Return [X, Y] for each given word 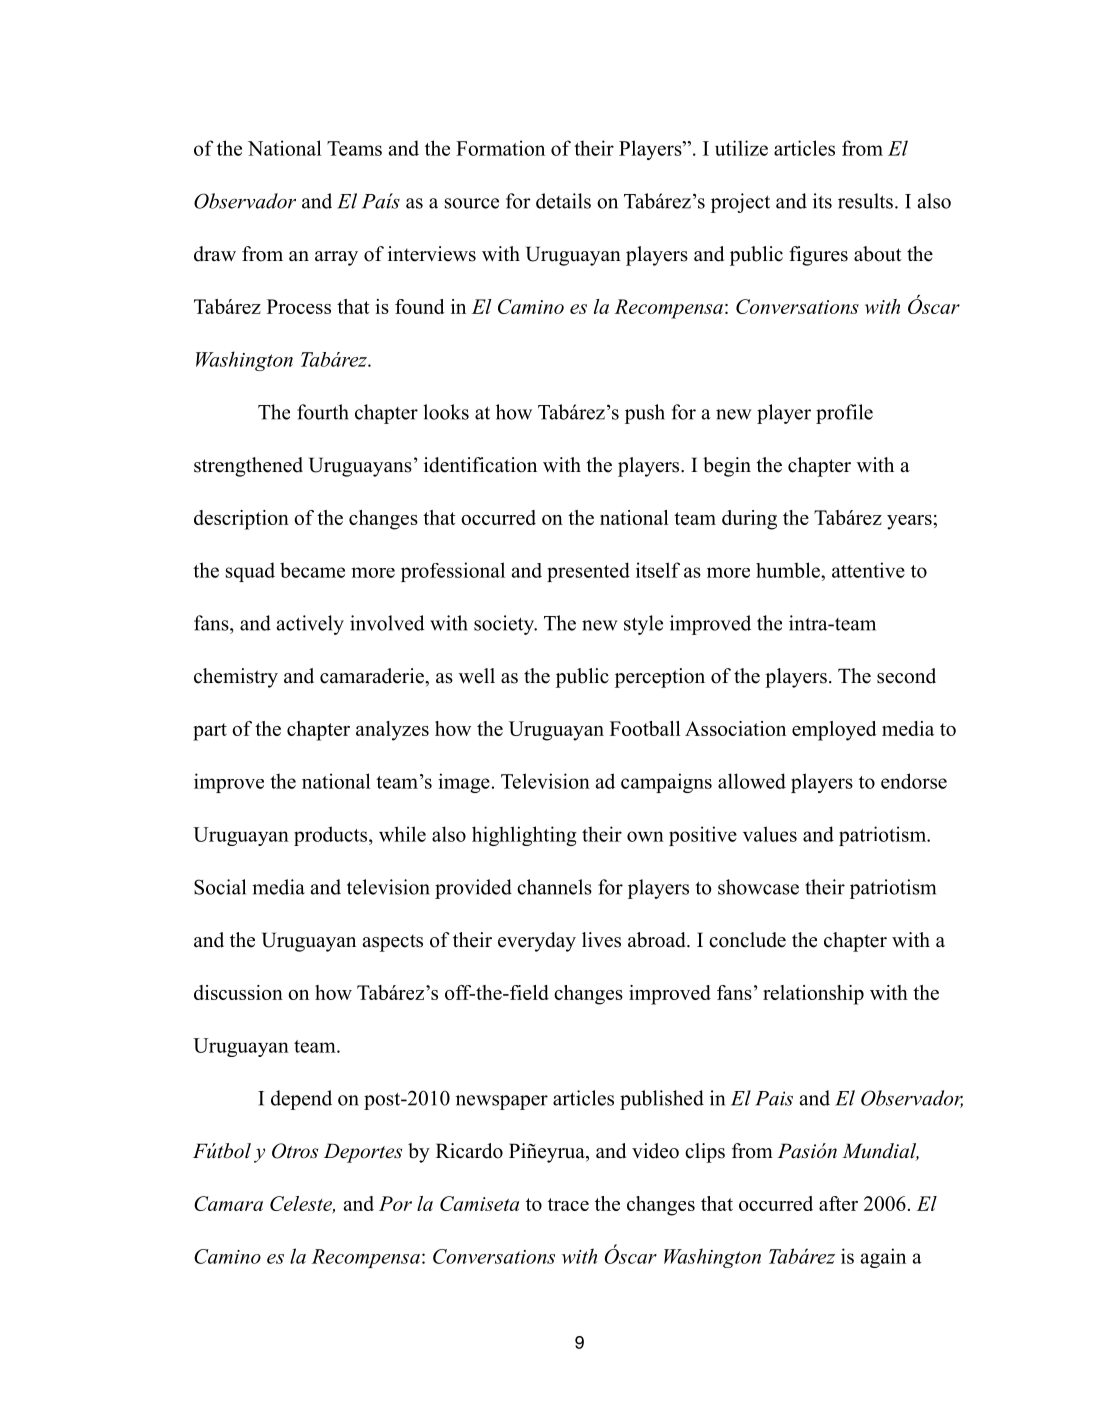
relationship [813, 995]
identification [480, 465]
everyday [537, 942]
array [336, 258]
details [563, 201]
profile [844, 414]
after [838, 1203]
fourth [323, 412]
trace [568, 1204]
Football [645, 728]
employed [834, 731]
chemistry [236, 678]
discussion [238, 992]
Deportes [363, 1153]
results [865, 201]
